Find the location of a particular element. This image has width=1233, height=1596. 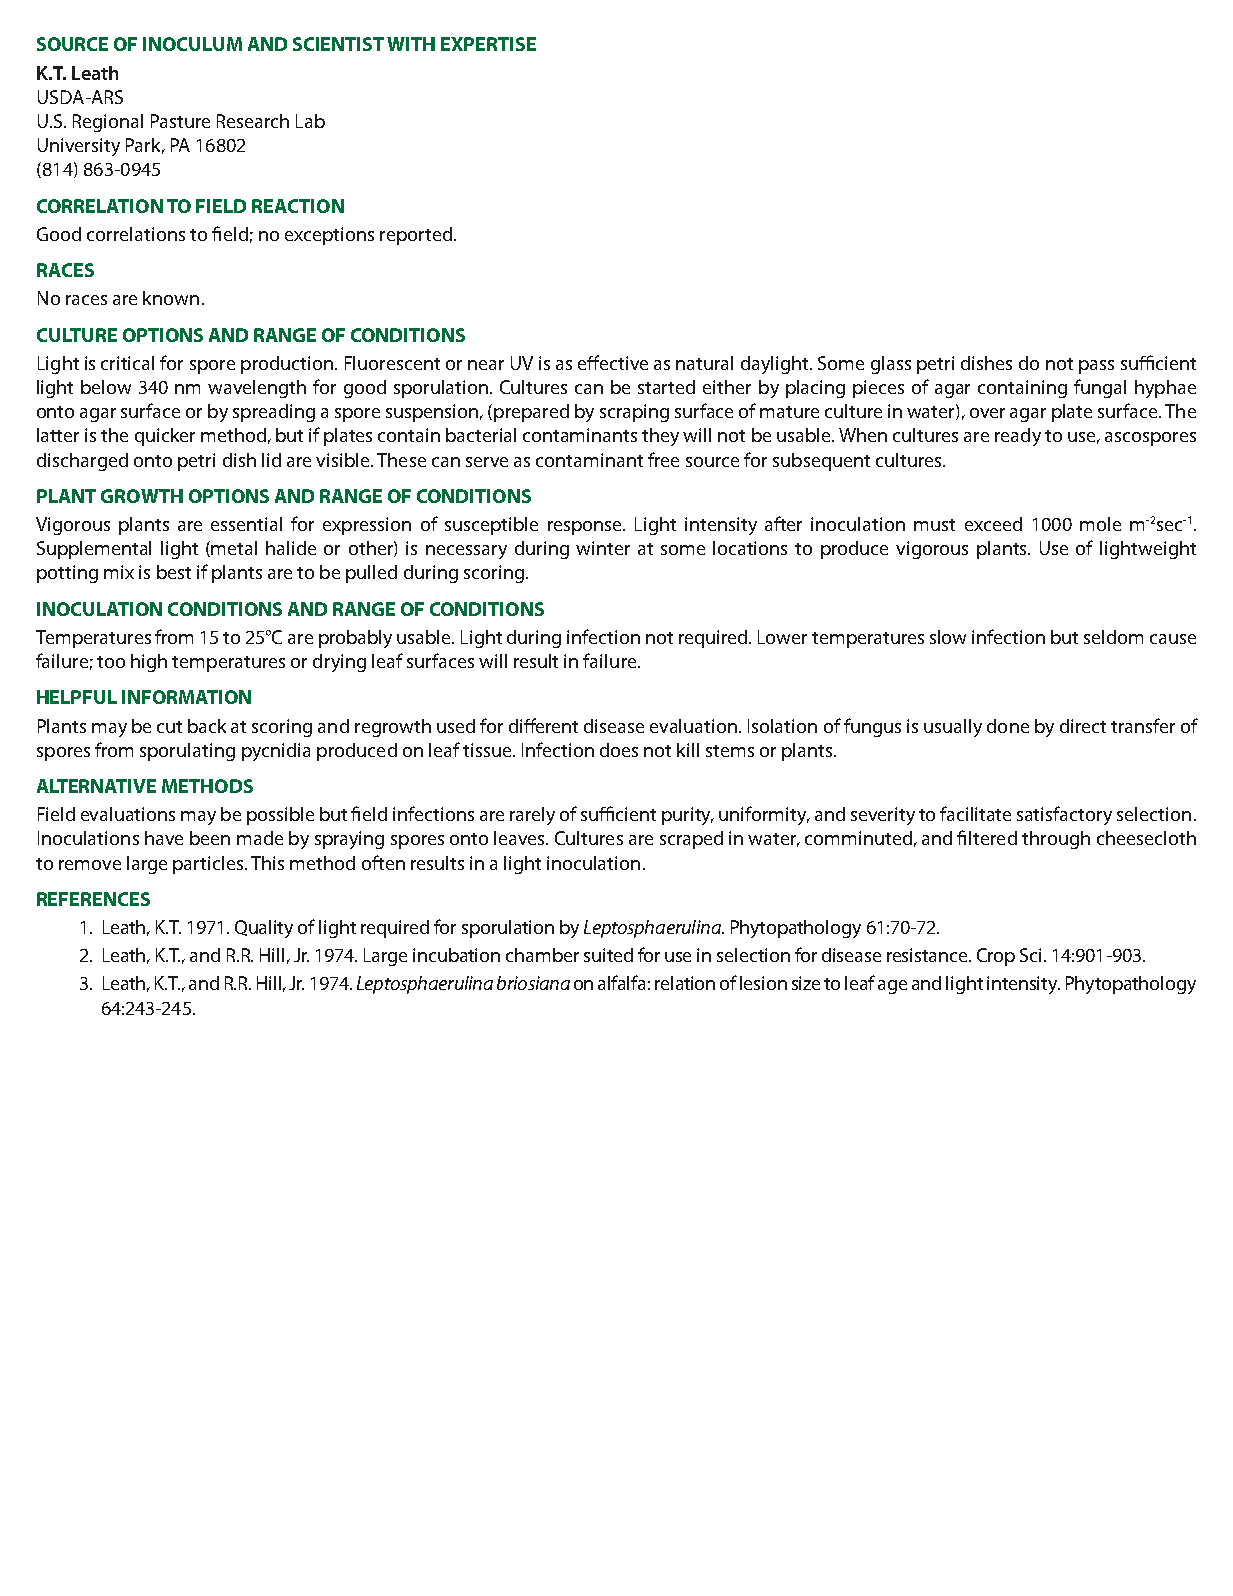

Quality is located at coordinates (264, 929).
